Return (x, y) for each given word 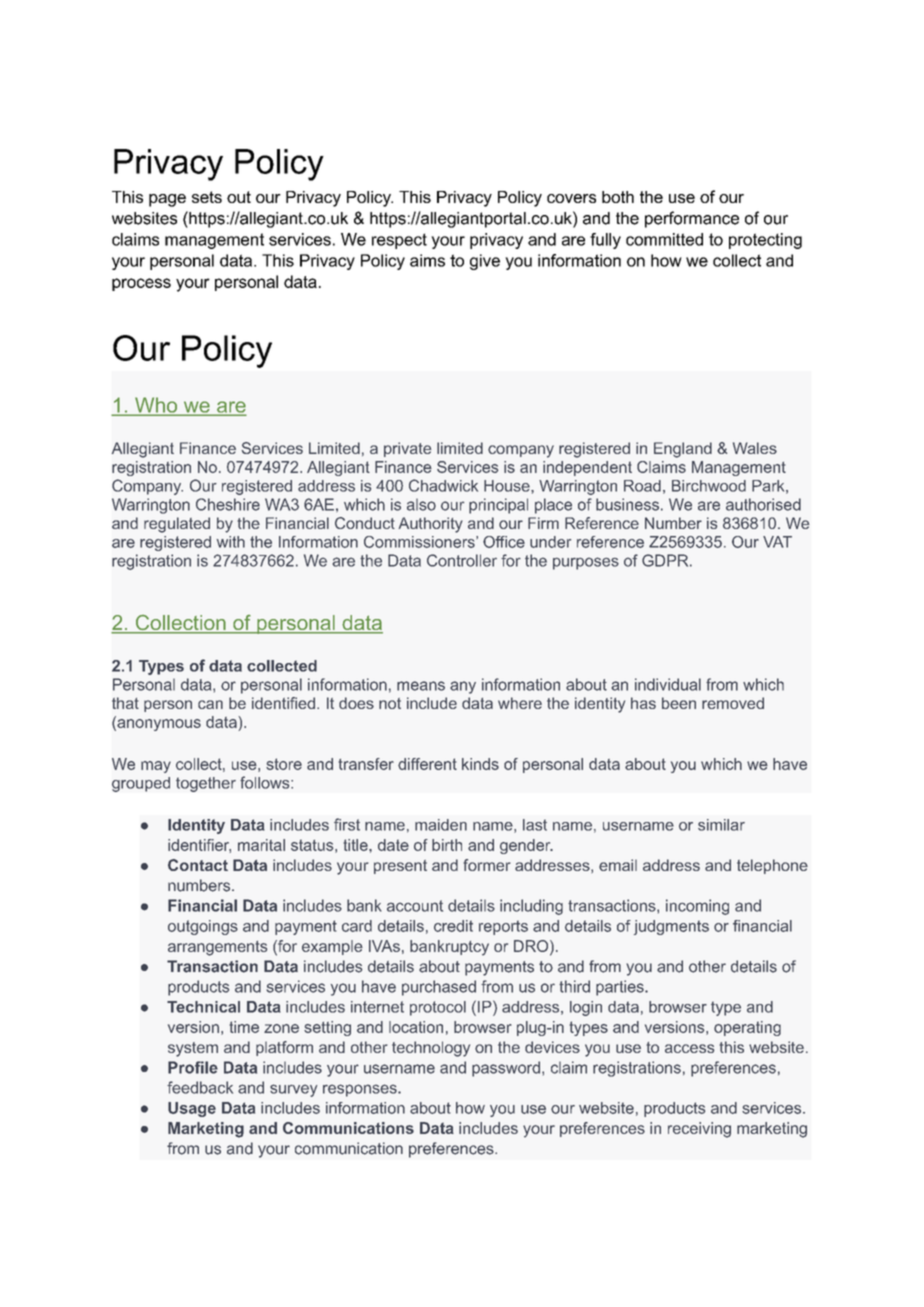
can (210, 704)
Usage (192, 1109)
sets (207, 197)
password (506, 1069)
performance (692, 219)
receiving (699, 1130)
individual (668, 684)
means (421, 686)
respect (399, 241)
